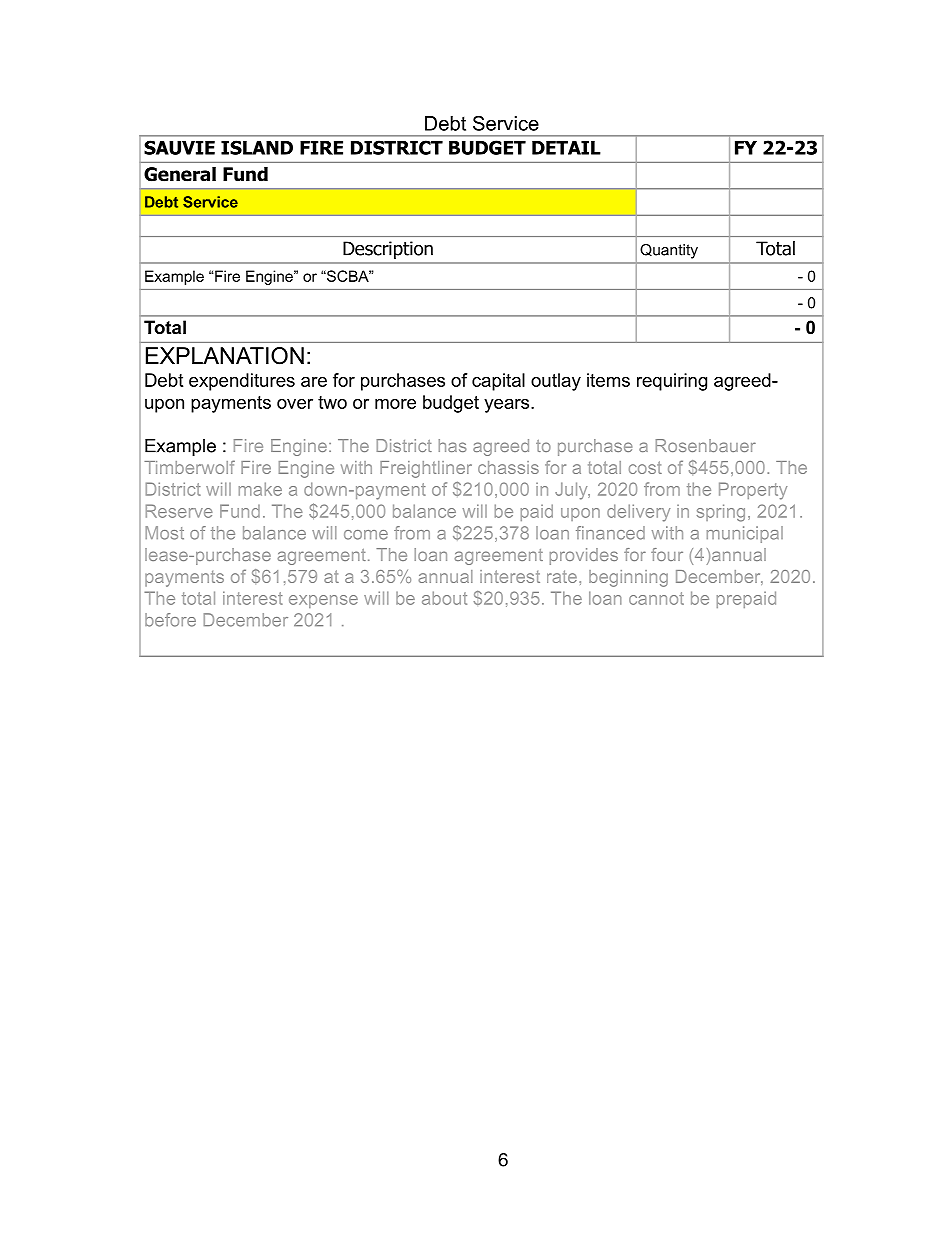  Describe the element at coordinates (242, 382) in the screenshot. I see `expenditures` at that location.
